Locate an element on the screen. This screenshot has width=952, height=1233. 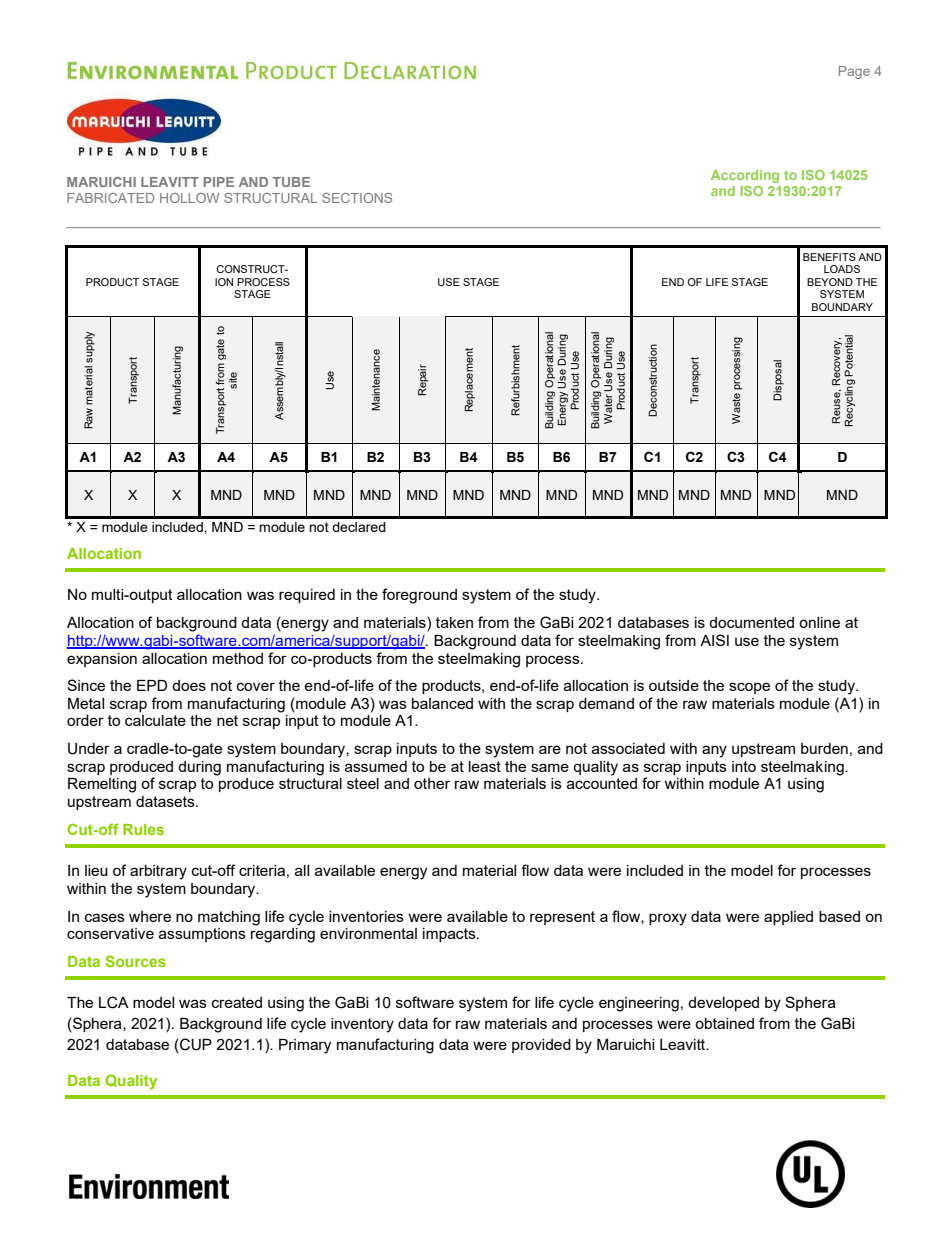
CUP is located at coordinates (195, 1044).
